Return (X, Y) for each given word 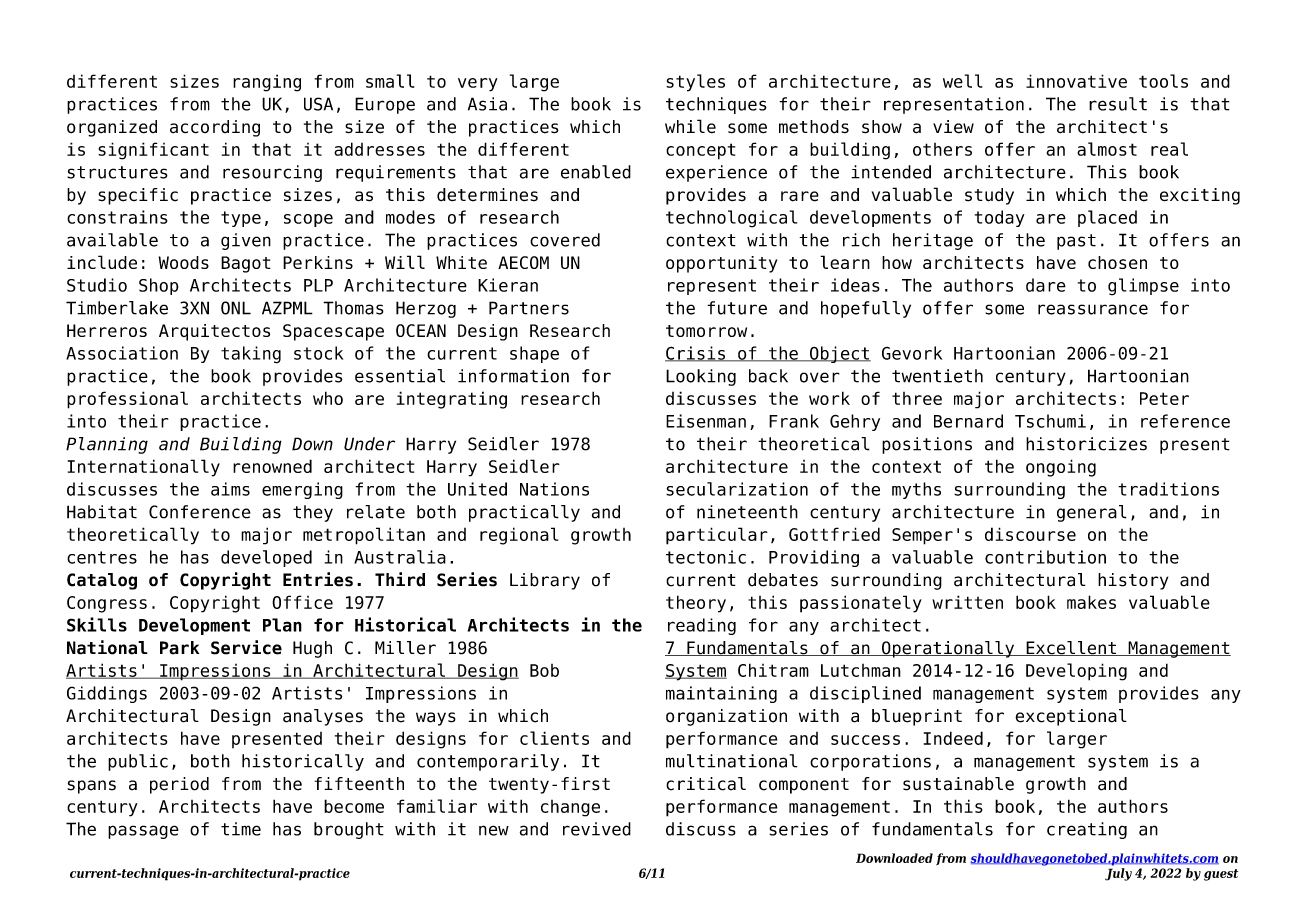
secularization (737, 489)
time (241, 829)
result (1118, 104)
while (690, 126)
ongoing (1061, 468)
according (215, 128)
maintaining (721, 694)
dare (1046, 285)
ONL (236, 308)
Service (246, 647)
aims (230, 489)
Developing (1076, 672)
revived (597, 829)
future (737, 308)
